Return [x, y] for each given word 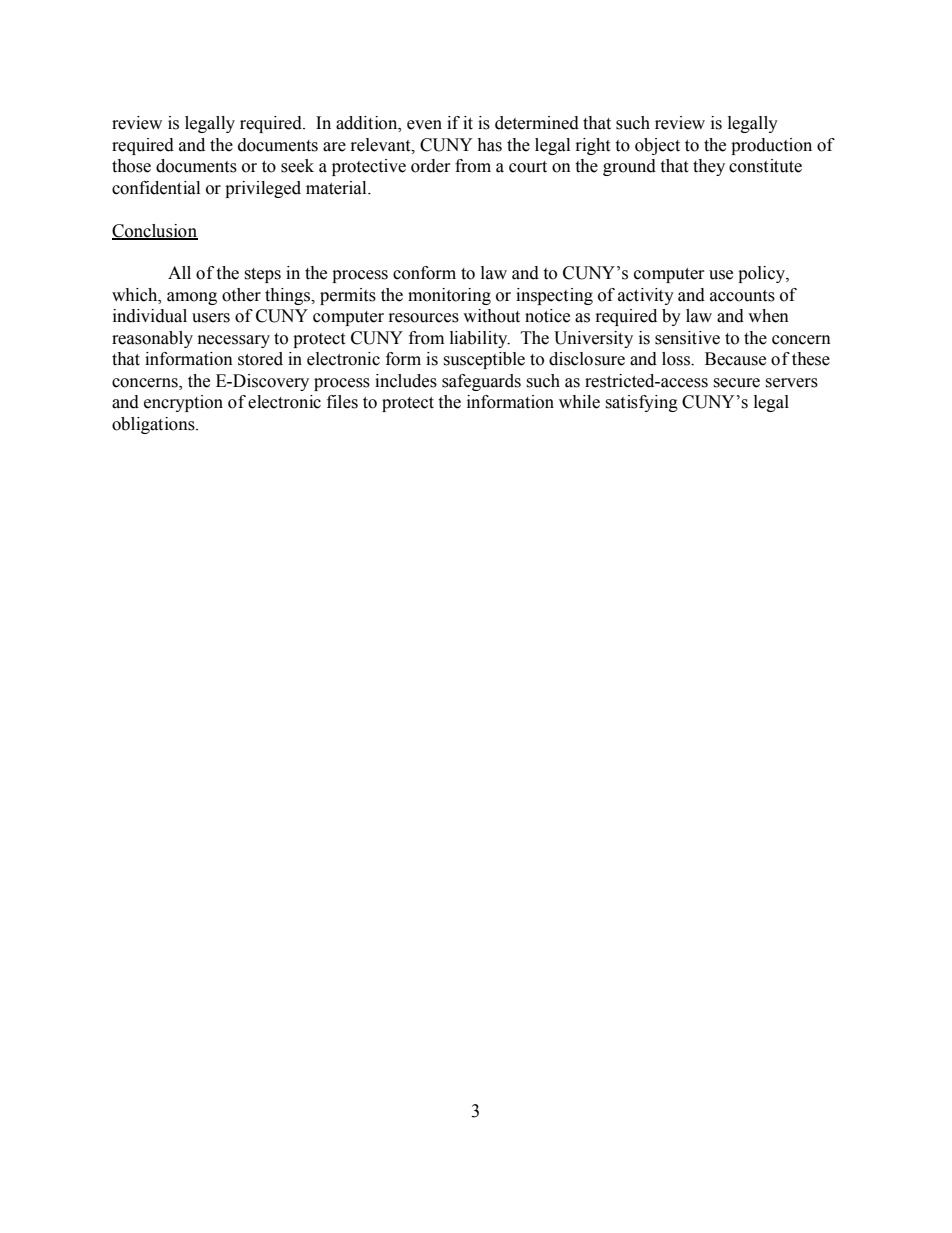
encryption [183, 403]
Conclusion [155, 231]
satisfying [641, 403]
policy [762, 274]
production [771, 146]
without [491, 316]
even [424, 125]
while [579, 402]
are [334, 147]
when [768, 316]
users [211, 318]
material [337, 188]
